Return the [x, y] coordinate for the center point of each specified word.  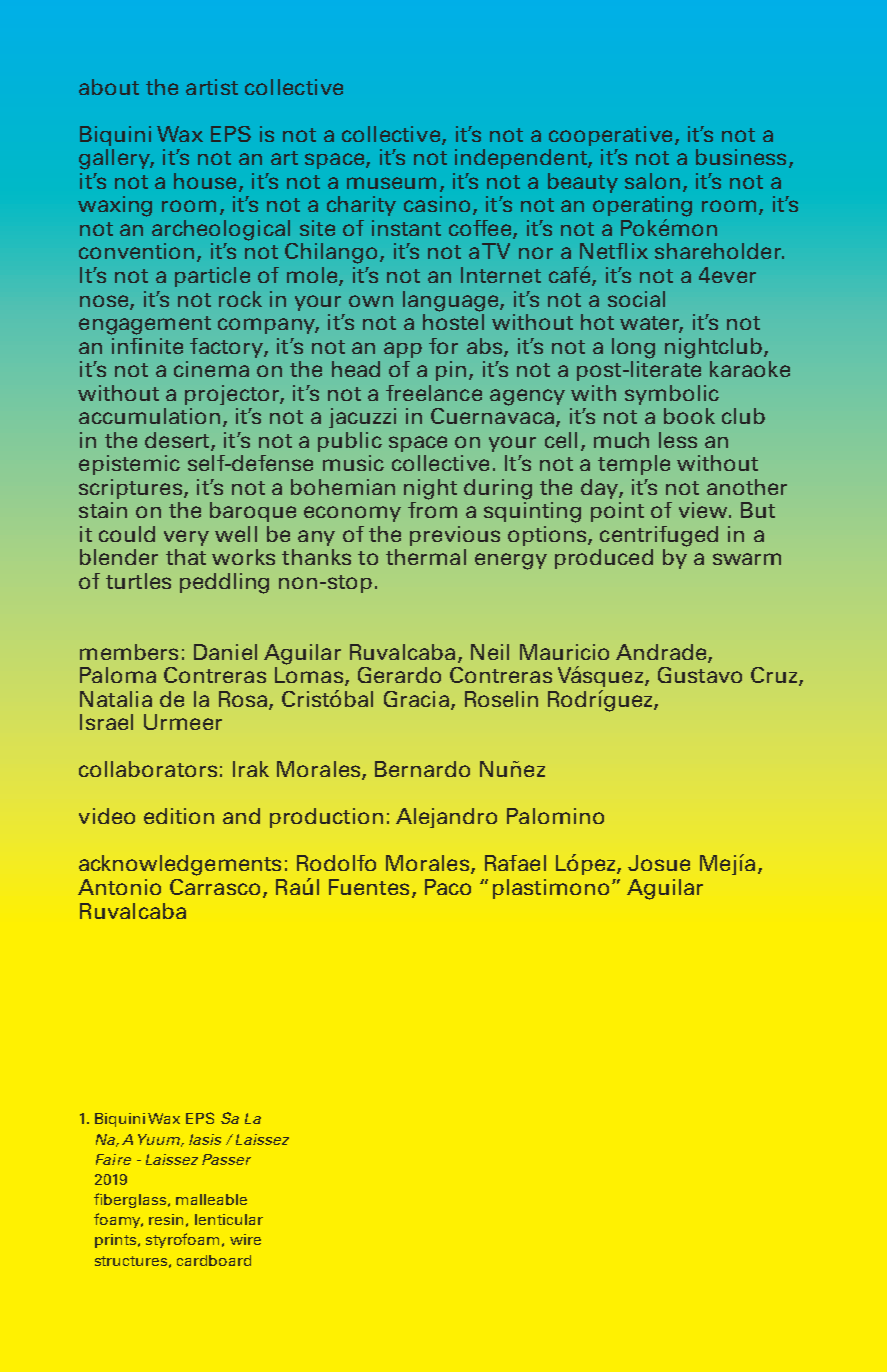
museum [391, 183]
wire [245, 1239]
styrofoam [184, 1240]
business [741, 157]
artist [212, 87]
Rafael [515, 863]
